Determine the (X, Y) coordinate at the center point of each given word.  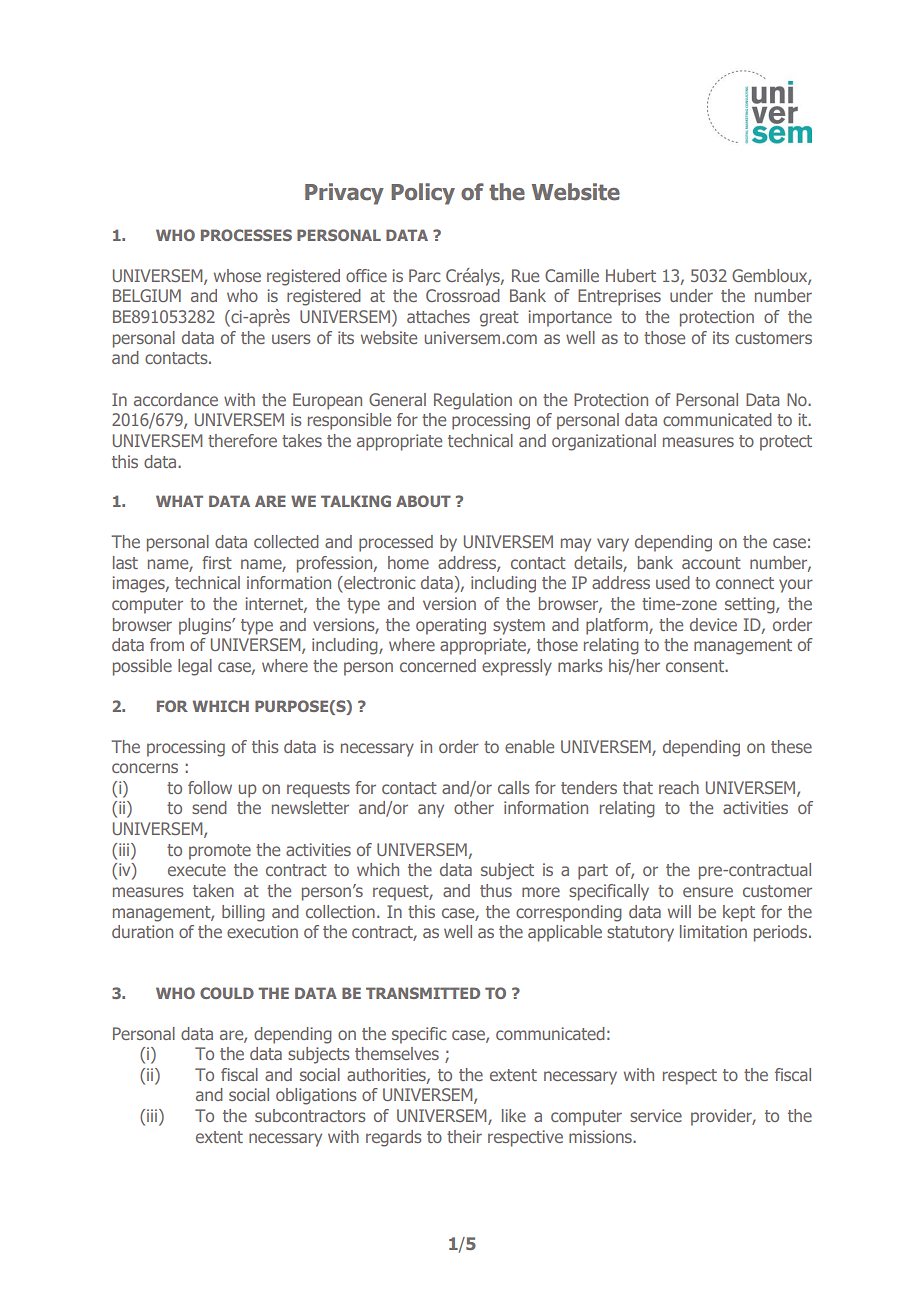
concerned (438, 665)
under (691, 295)
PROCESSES (246, 235)
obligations (316, 1096)
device (713, 624)
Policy (423, 194)
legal (195, 667)
